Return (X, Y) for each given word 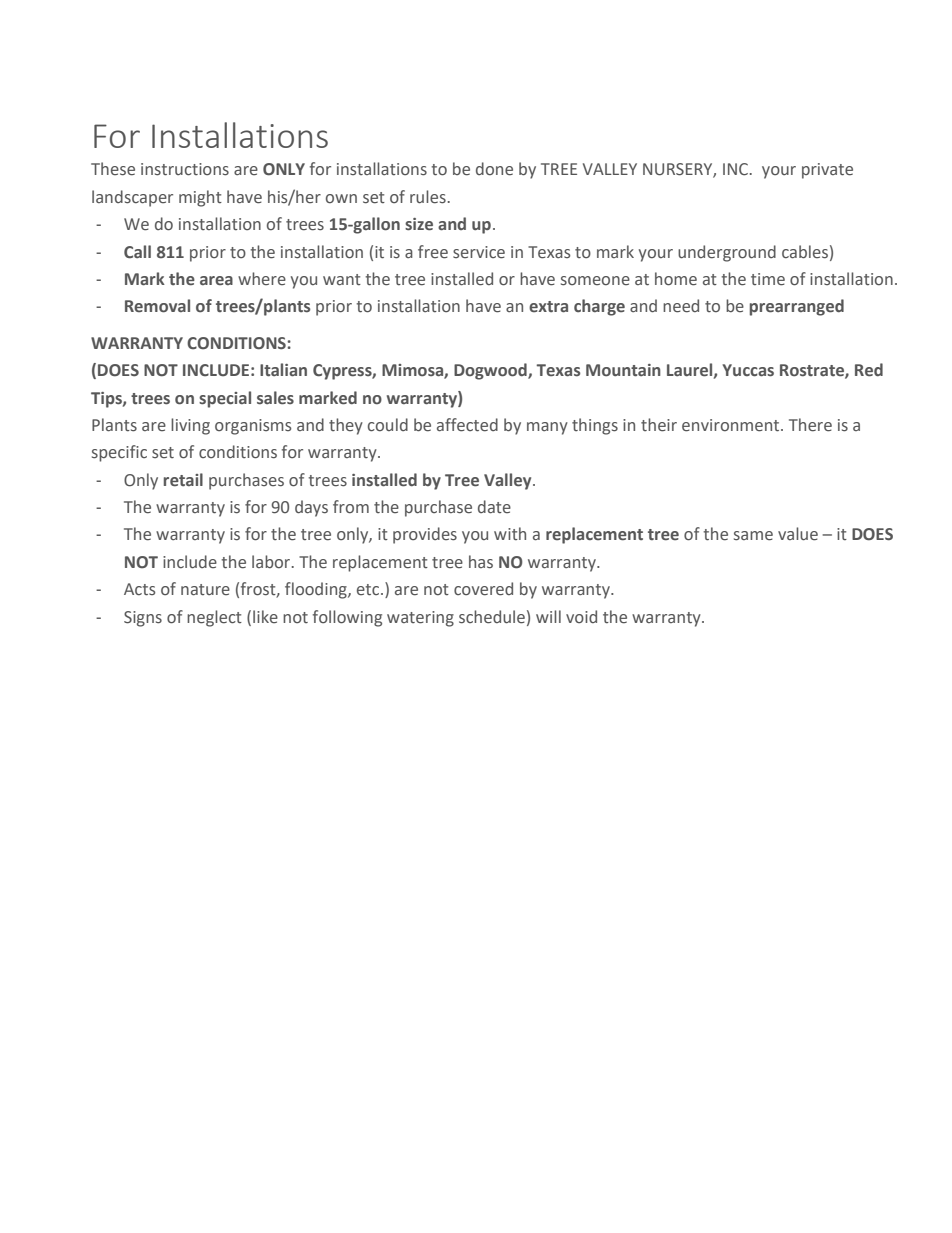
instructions (185, 169)
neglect (214, 618)
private (827, 171)
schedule (492, 617)
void (581, 616)
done (494, 169)
